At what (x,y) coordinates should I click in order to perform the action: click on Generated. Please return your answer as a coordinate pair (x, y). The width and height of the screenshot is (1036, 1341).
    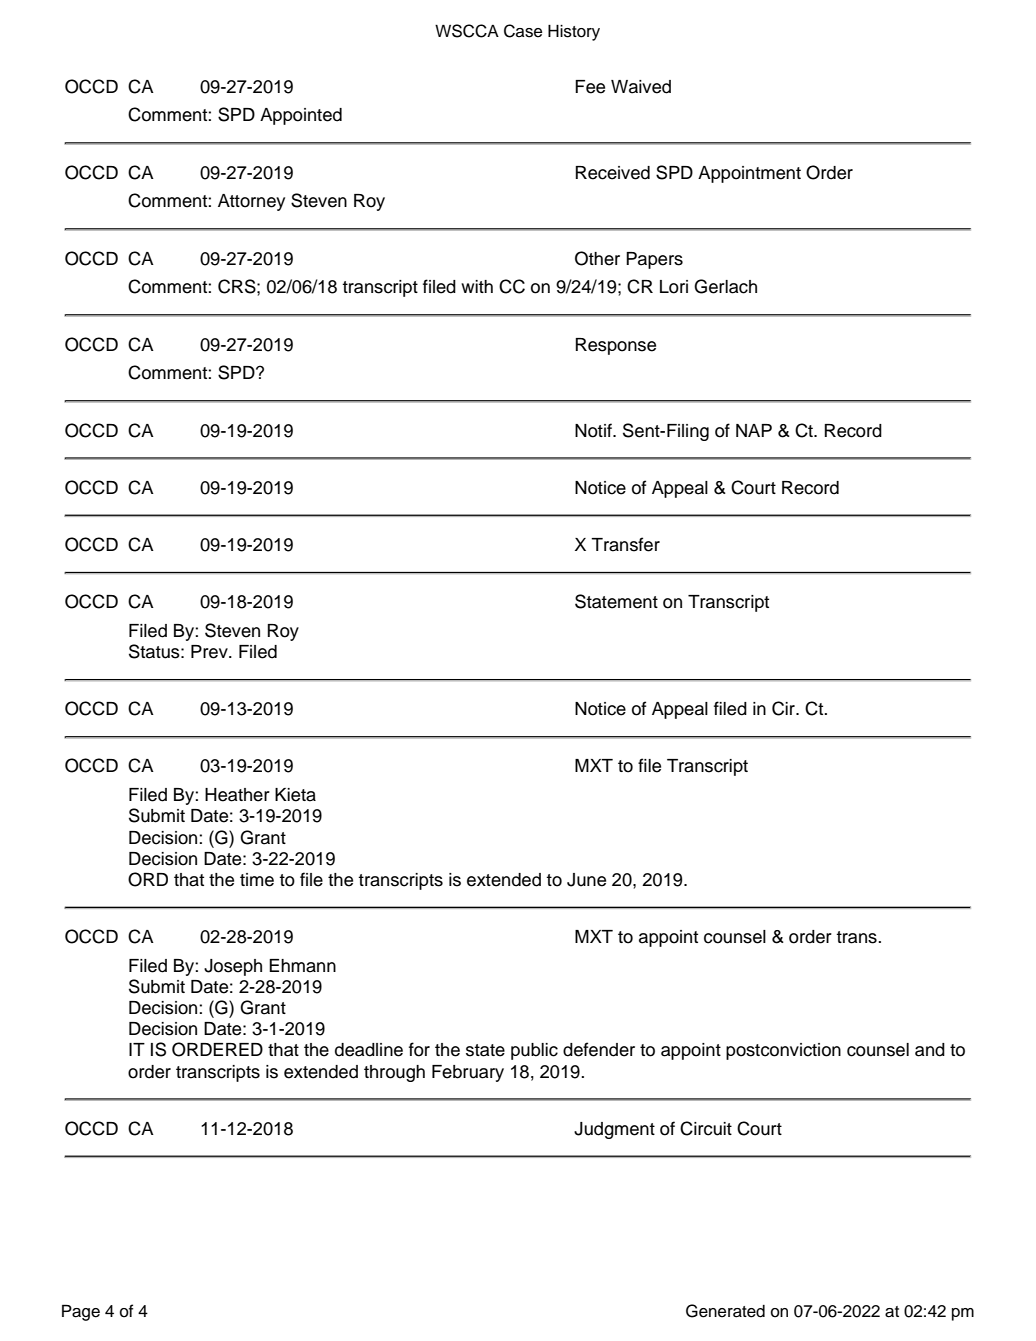
    Looking at the image, I should click on (725, 1311).
